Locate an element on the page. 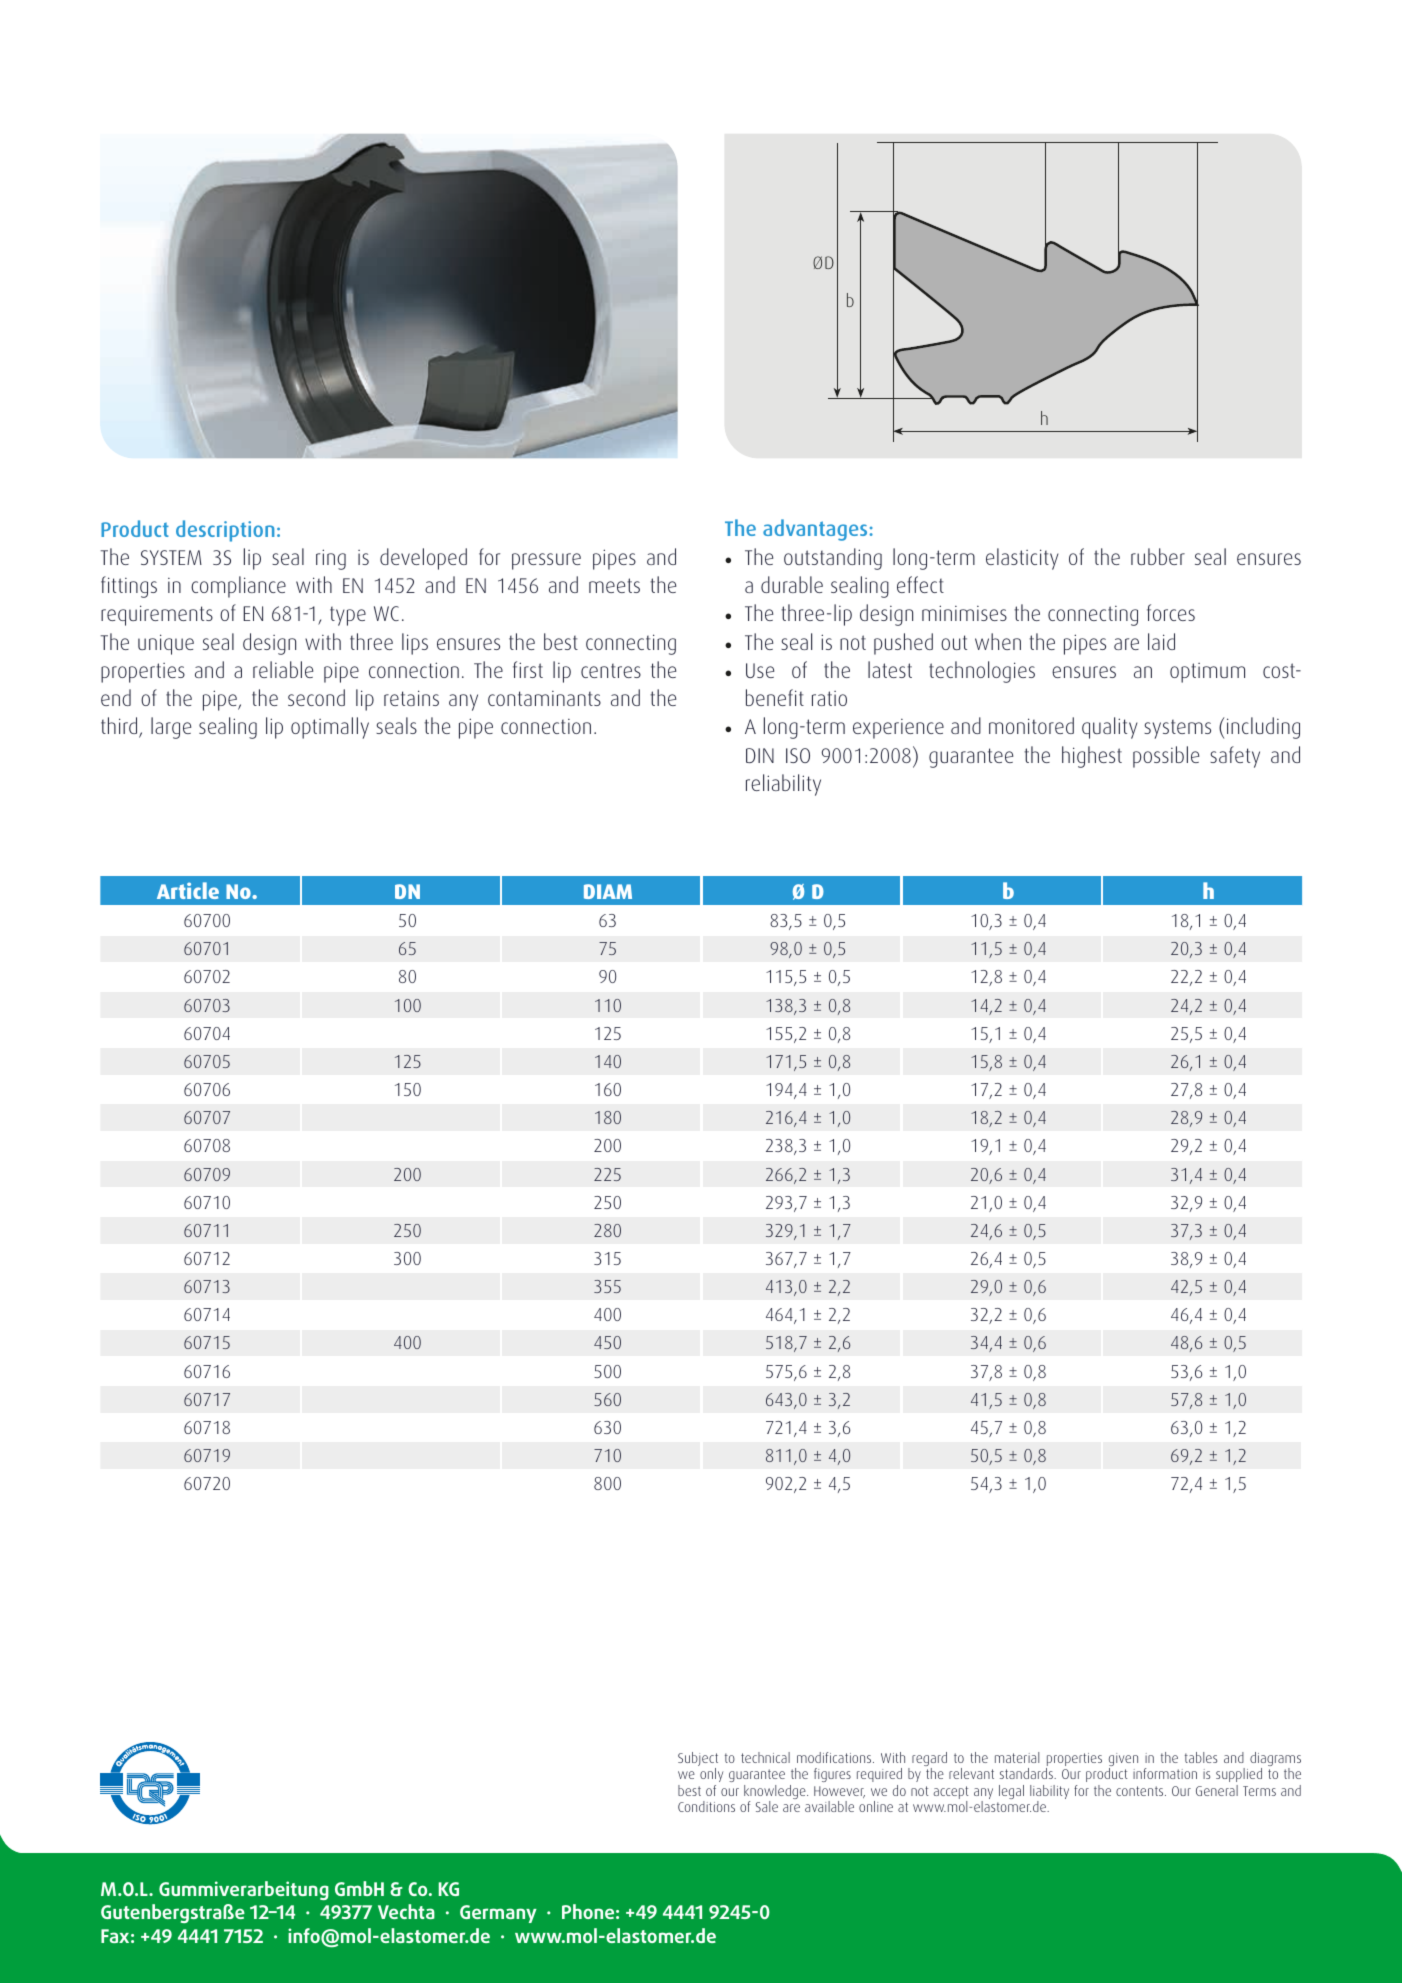  compliance is located at coordinates (238, 587).
